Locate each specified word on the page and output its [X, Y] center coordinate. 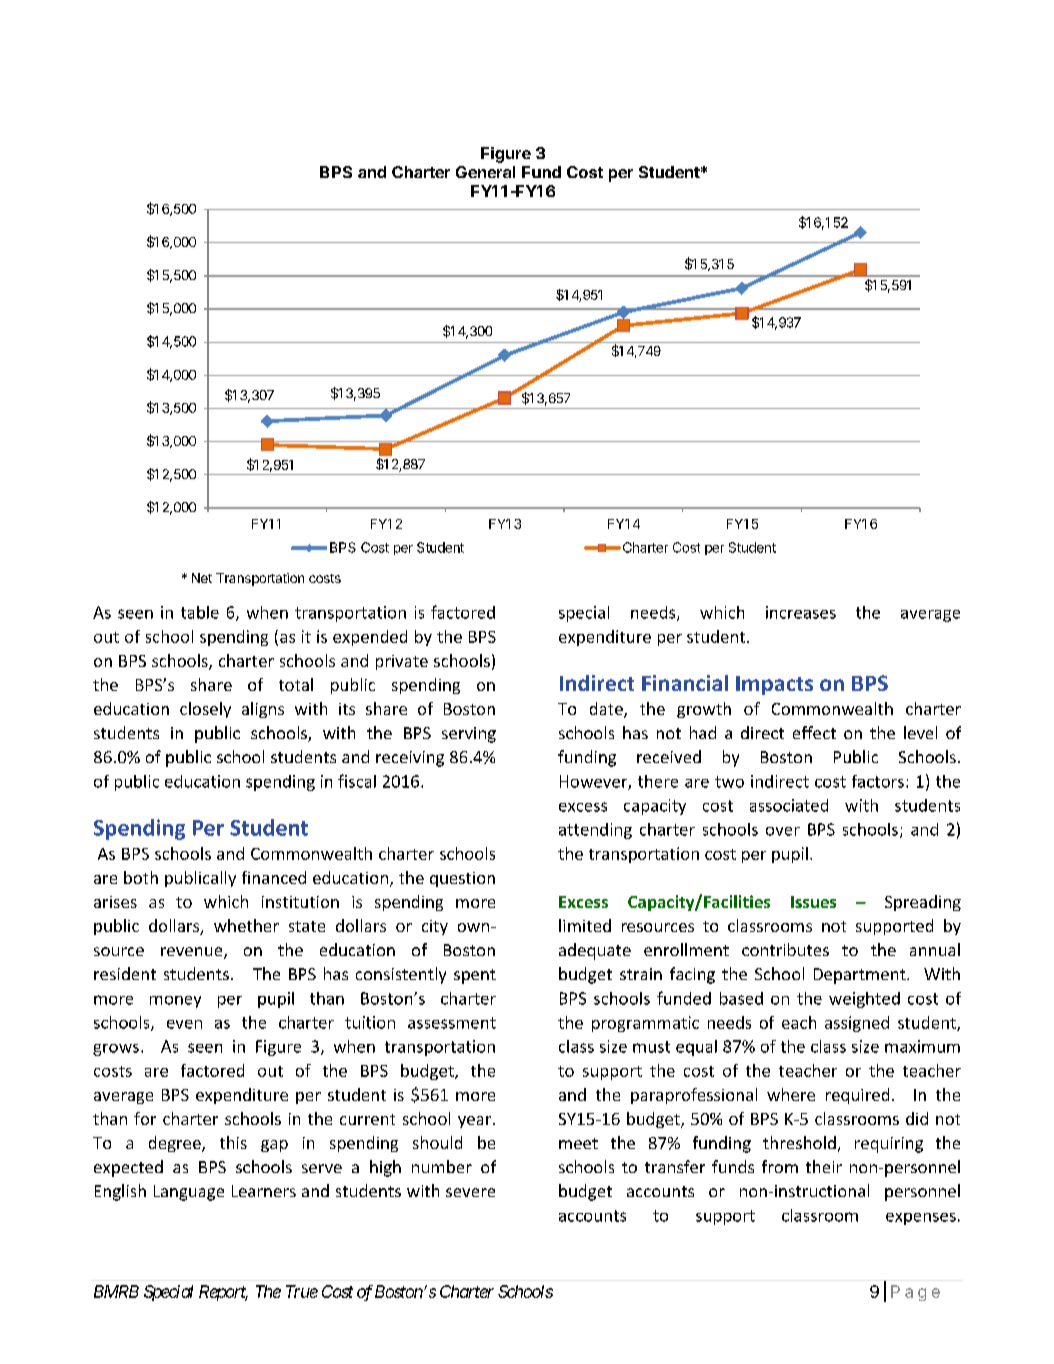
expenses [921, 1219]
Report [223, 1293]
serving [469, 735]
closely [205, 710]
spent [475, 976]
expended [370, 638]
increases [801, 612]
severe [470, 1192]
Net [202, 578]
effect [814, 732]
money [175, 1002]
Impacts [774, 685]
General [485, 172]
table [200, 612]
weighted [864, 1000]
